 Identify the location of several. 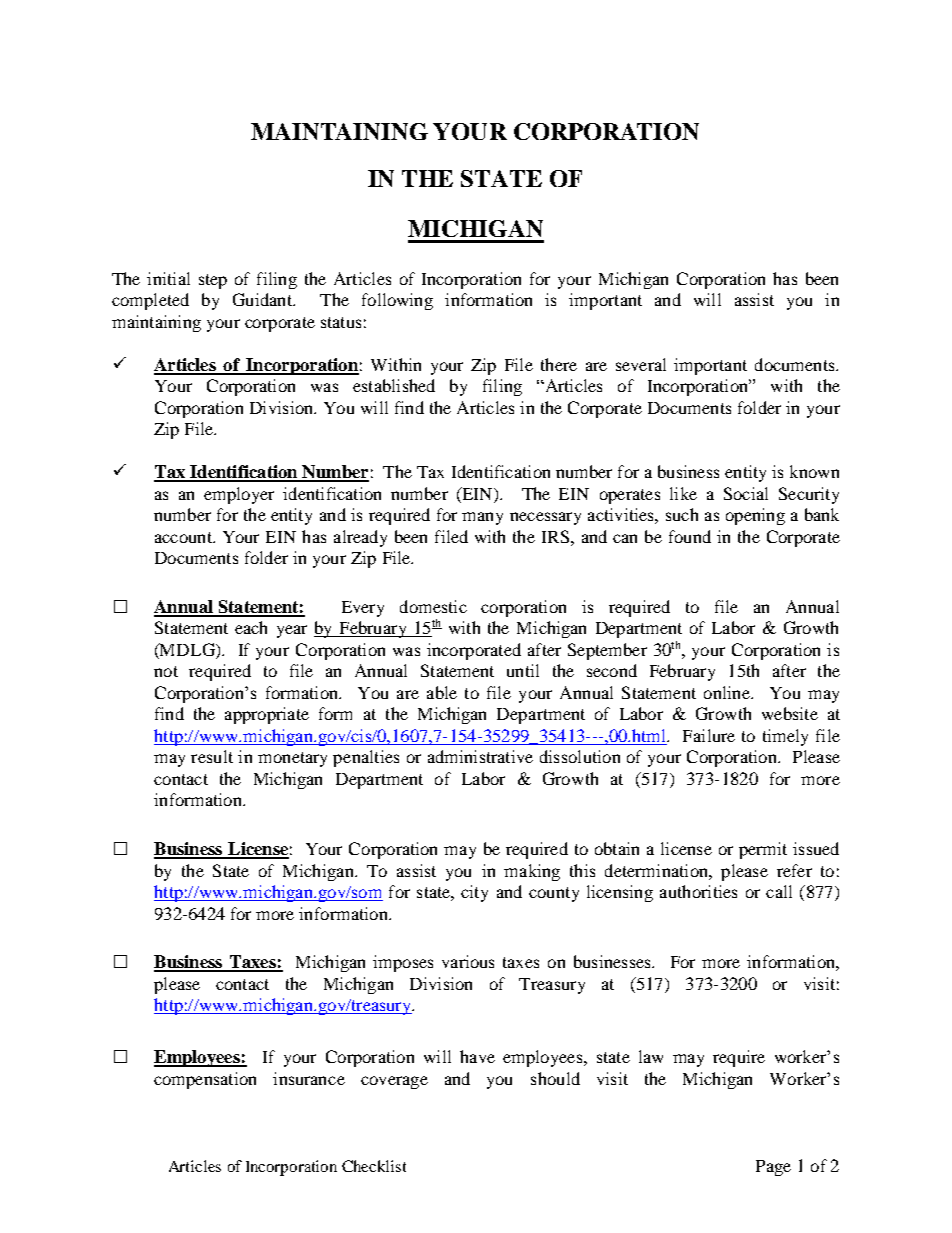
(641, 364).
